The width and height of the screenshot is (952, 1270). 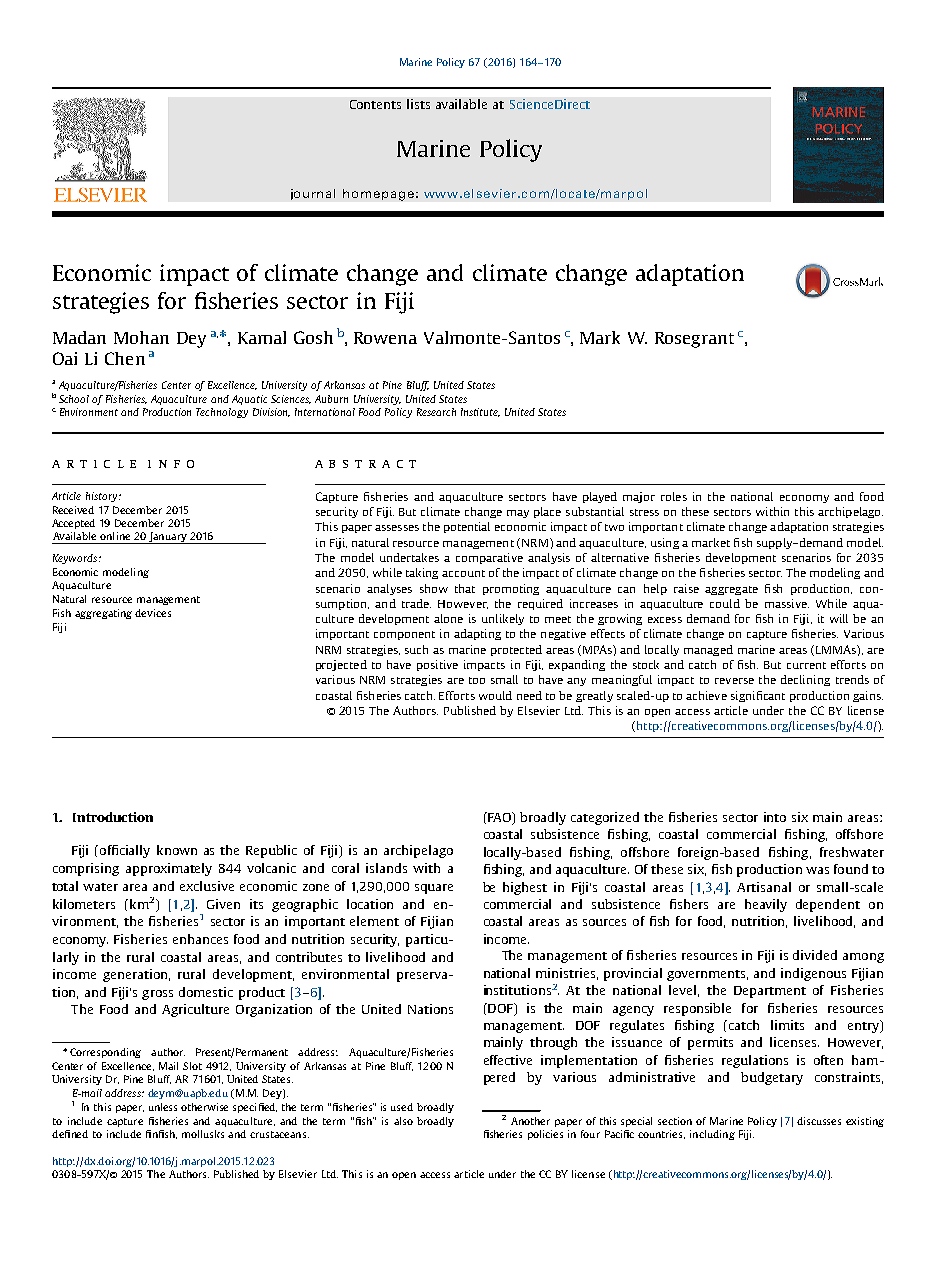 What do you see at coordinates (103, 497) in the screenshot?
I see `history` at bounding box center [103, 497].
